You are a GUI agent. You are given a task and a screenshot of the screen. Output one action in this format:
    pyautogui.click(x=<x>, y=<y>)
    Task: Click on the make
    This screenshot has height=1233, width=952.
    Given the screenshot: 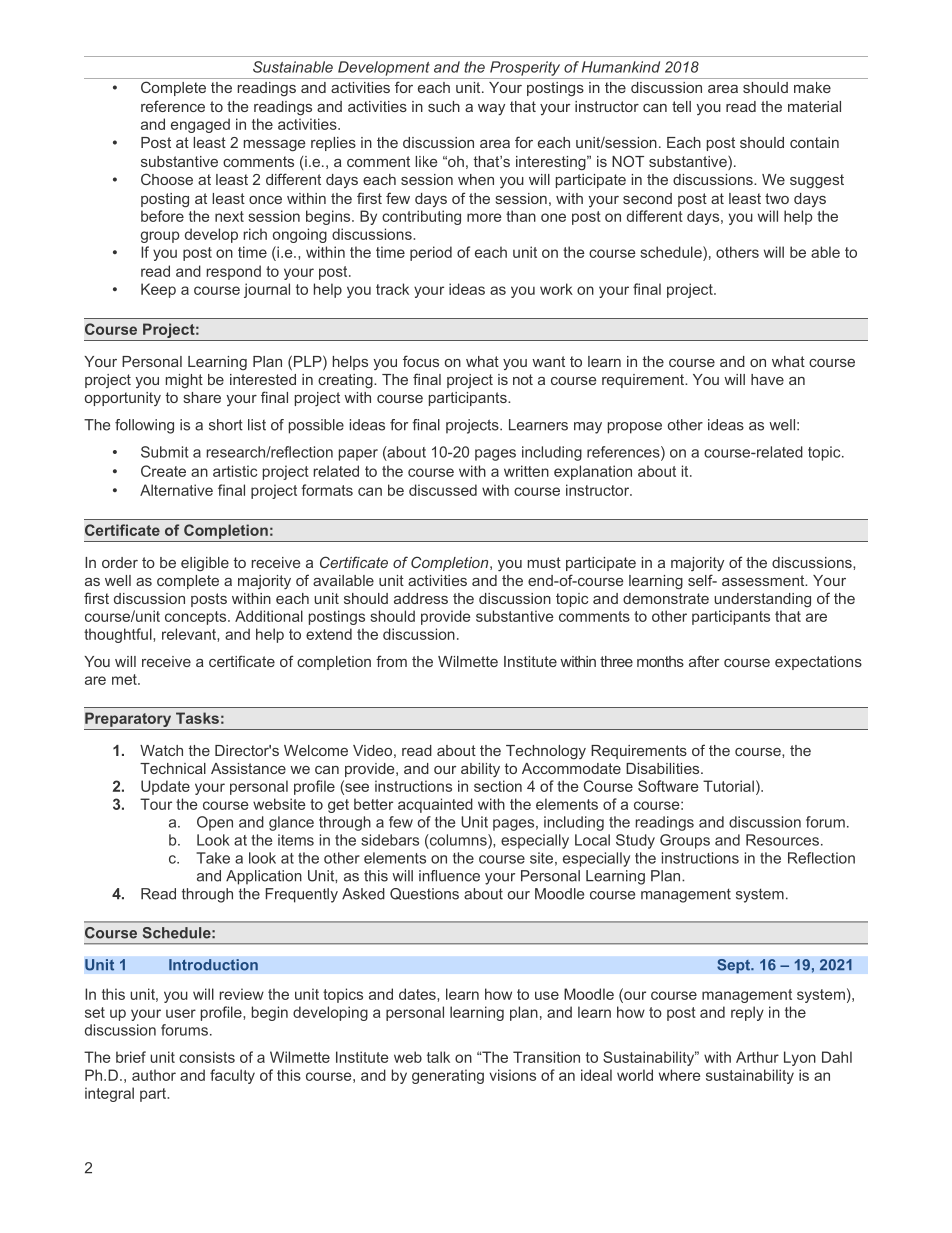 What is the action you would take?
    pyautogui.click(x=812, y=87)
